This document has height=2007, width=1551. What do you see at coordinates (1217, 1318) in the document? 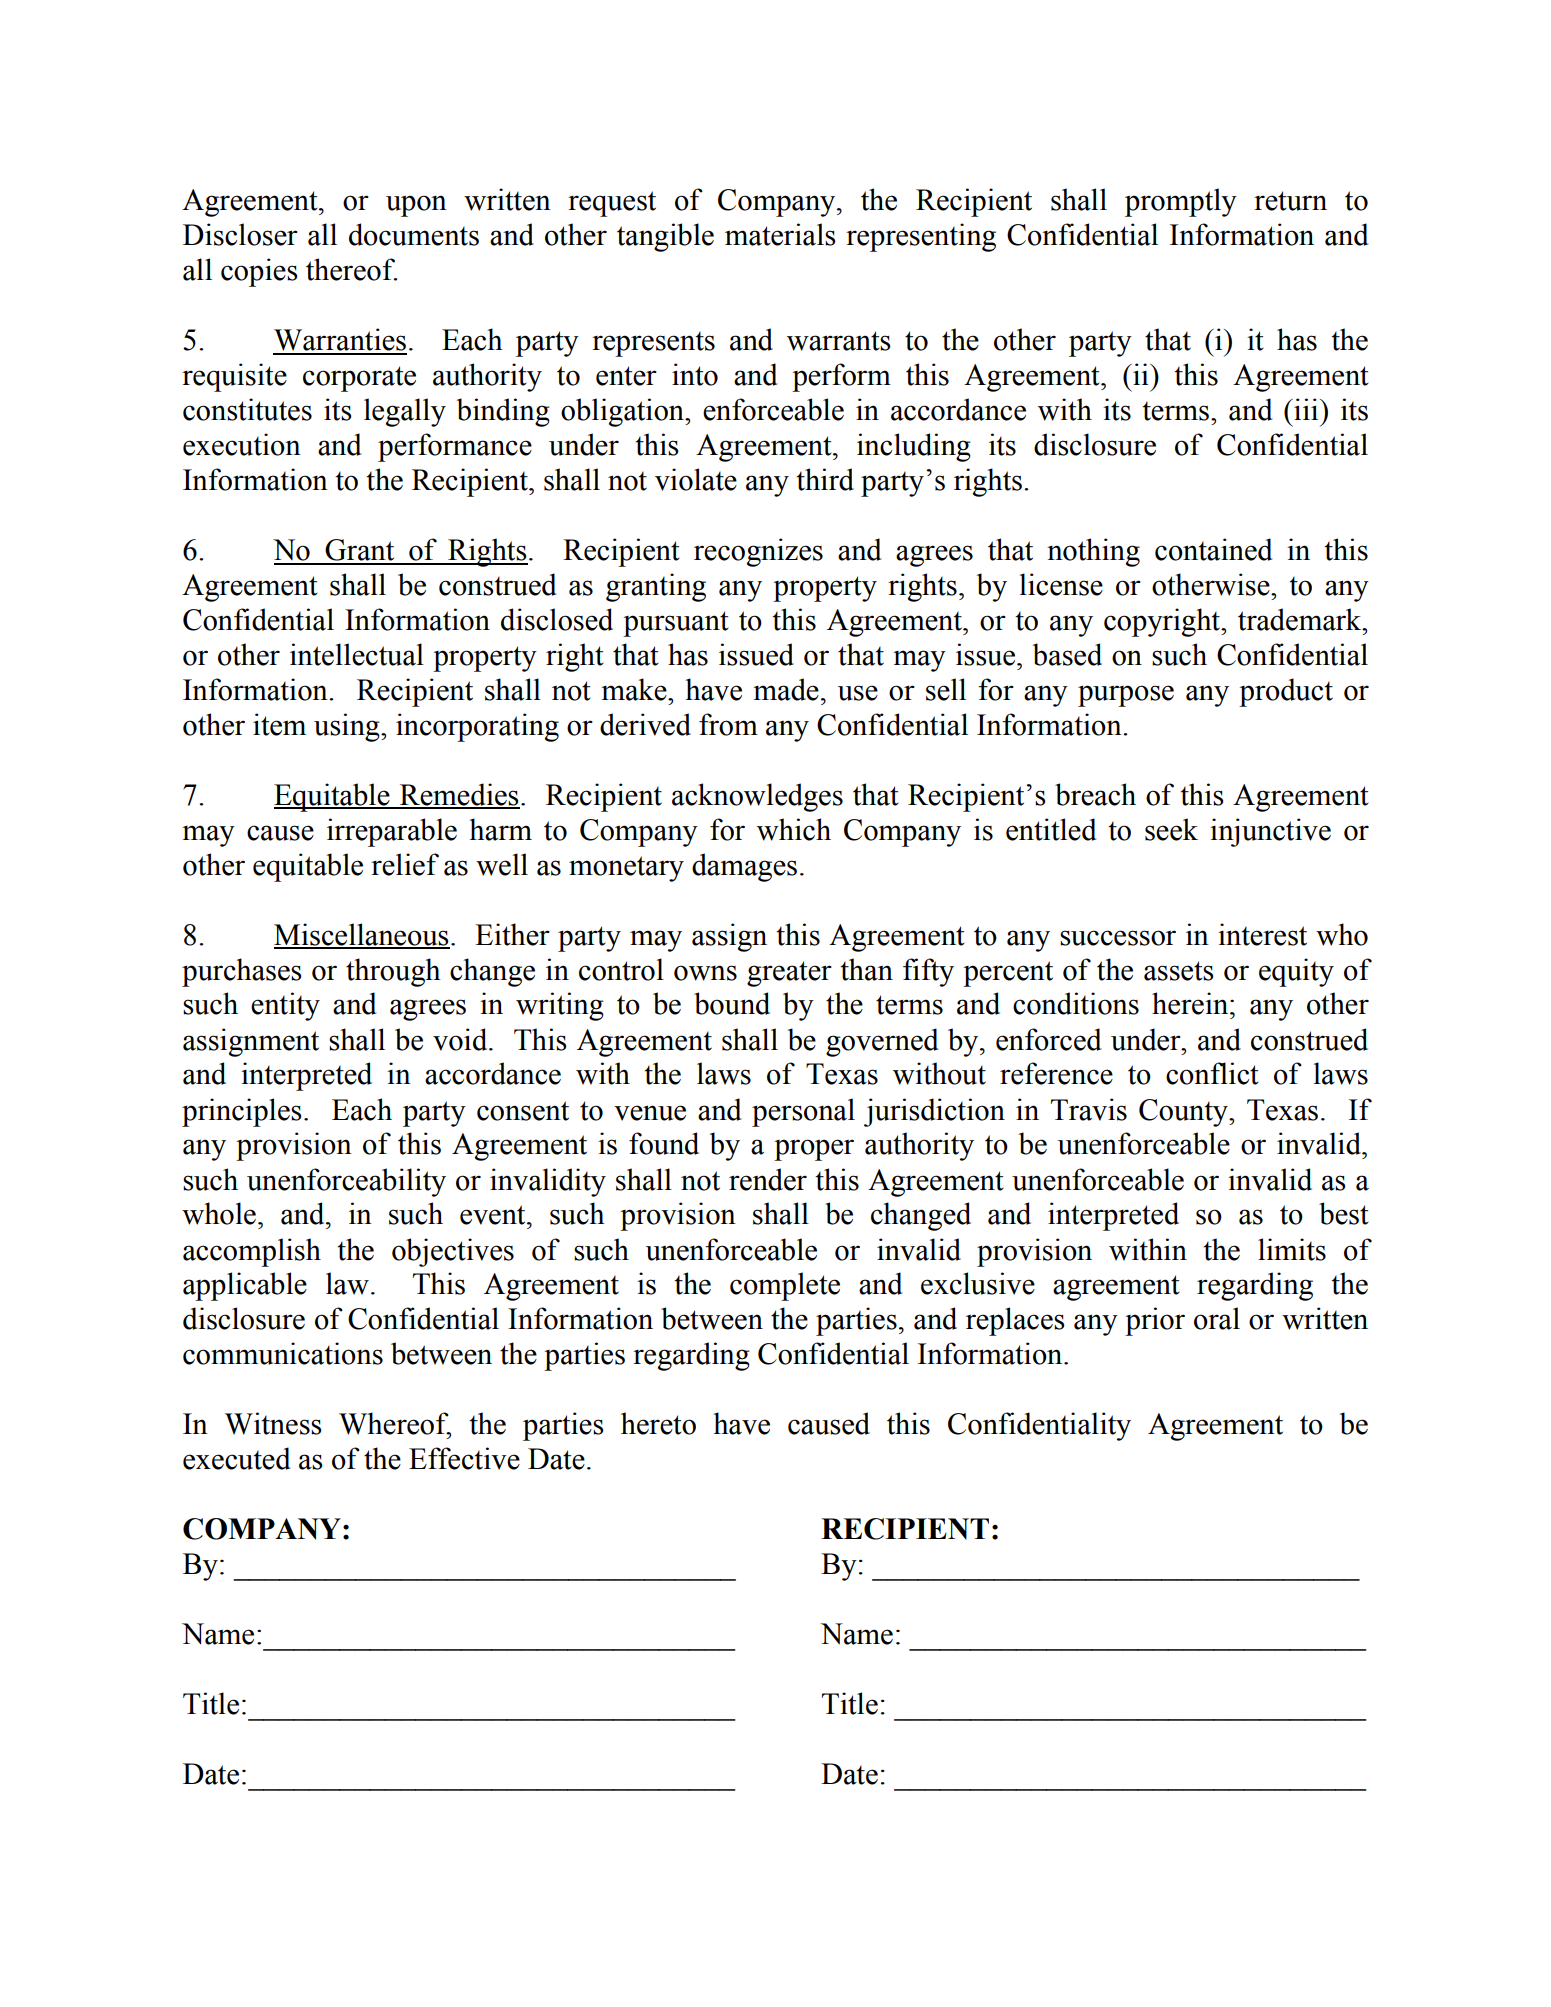
I see `oral` at bounding box center [1217, 1318].
